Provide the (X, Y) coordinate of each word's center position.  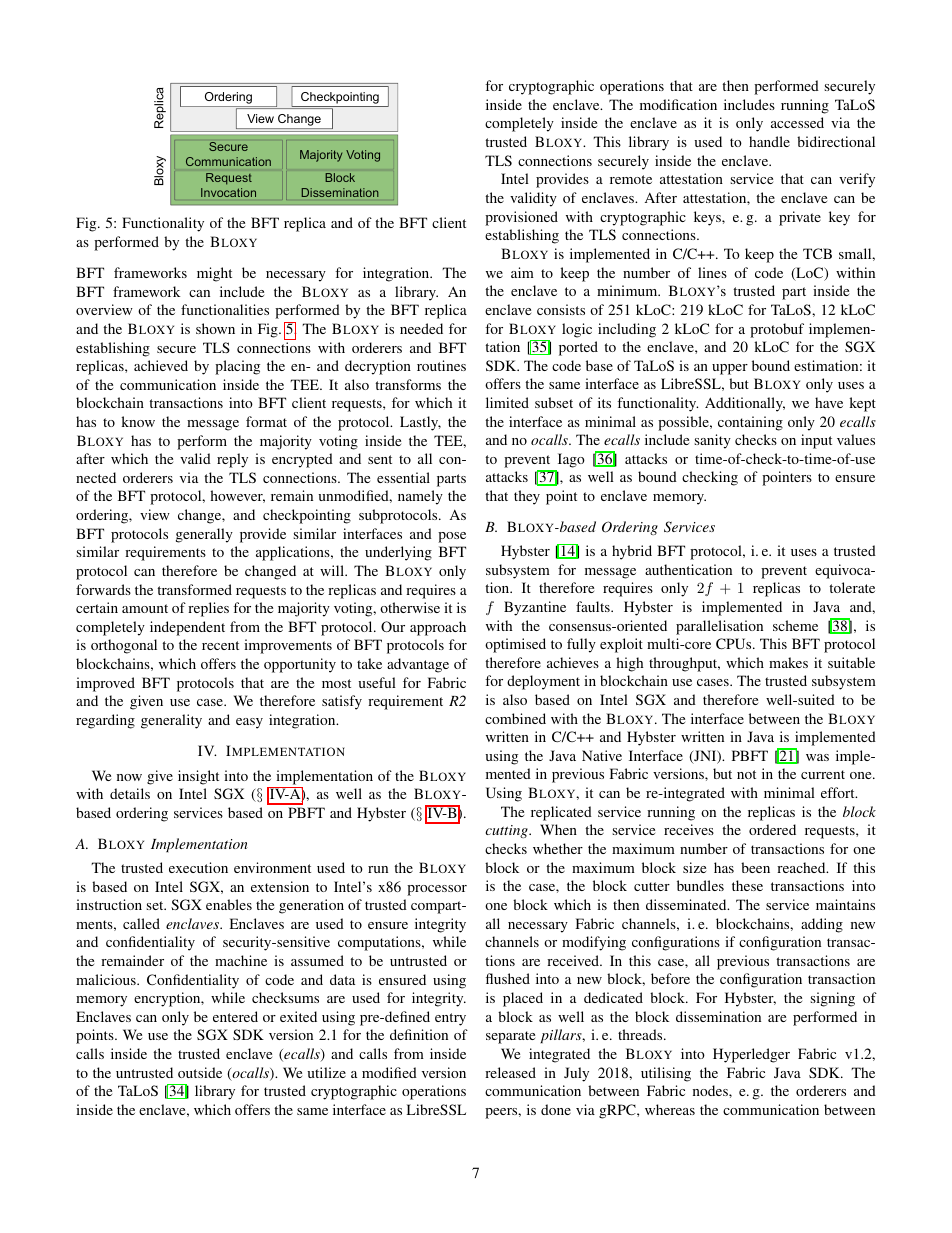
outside (200, 1072)
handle (769, 141)
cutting (507, 831)
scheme (795, 625)
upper (730, 369)
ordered (772, 829)
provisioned (521, 218)
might (214, 274)
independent (187, 628)
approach (438, 628)
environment (272, 867)
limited (507, 402)
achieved (161, 365)
